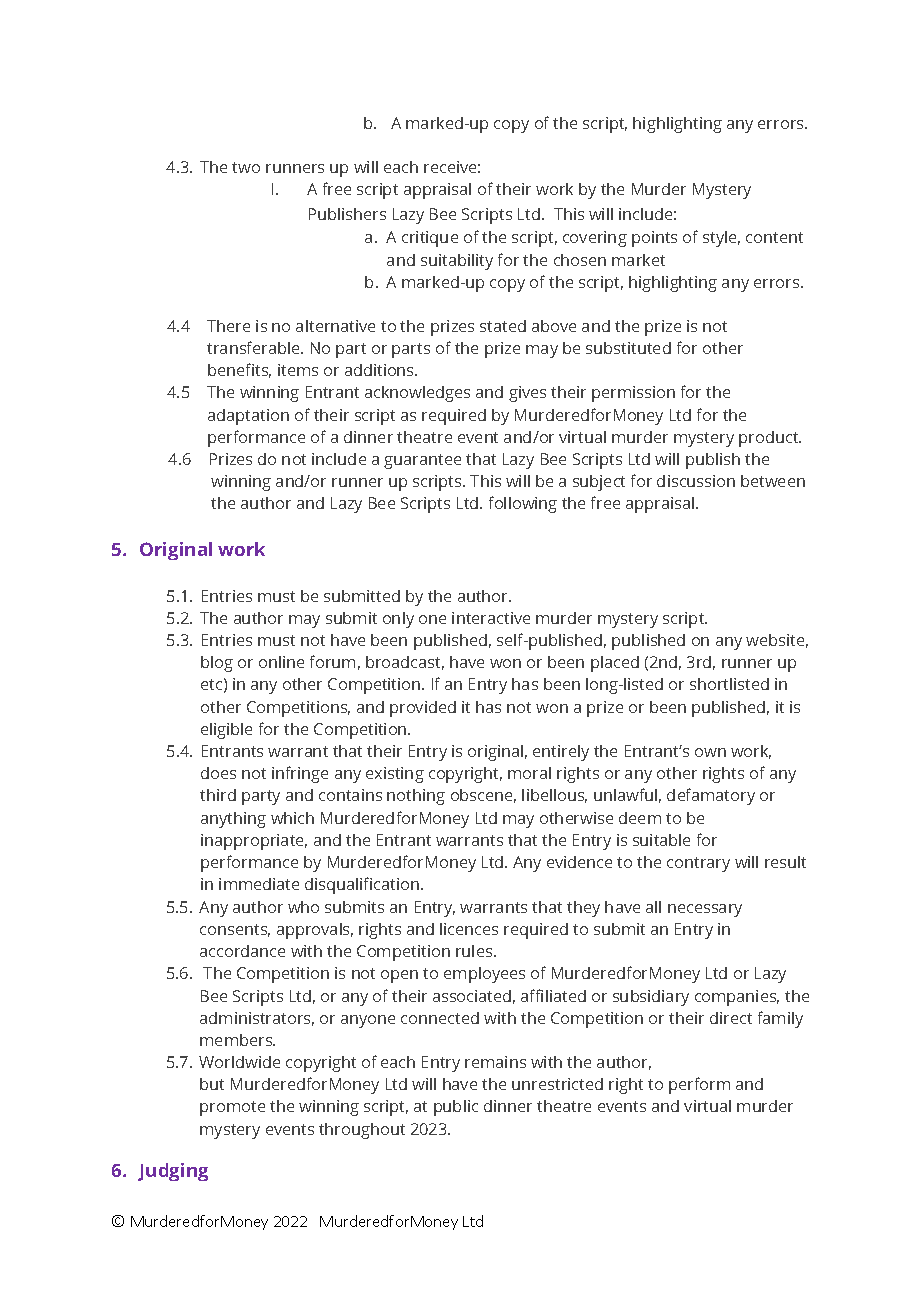 This page has width=924, height=1308. What do you see at coordinates (491, 618) in the page?
I see `interactive` at bounding box center [491, 618].
